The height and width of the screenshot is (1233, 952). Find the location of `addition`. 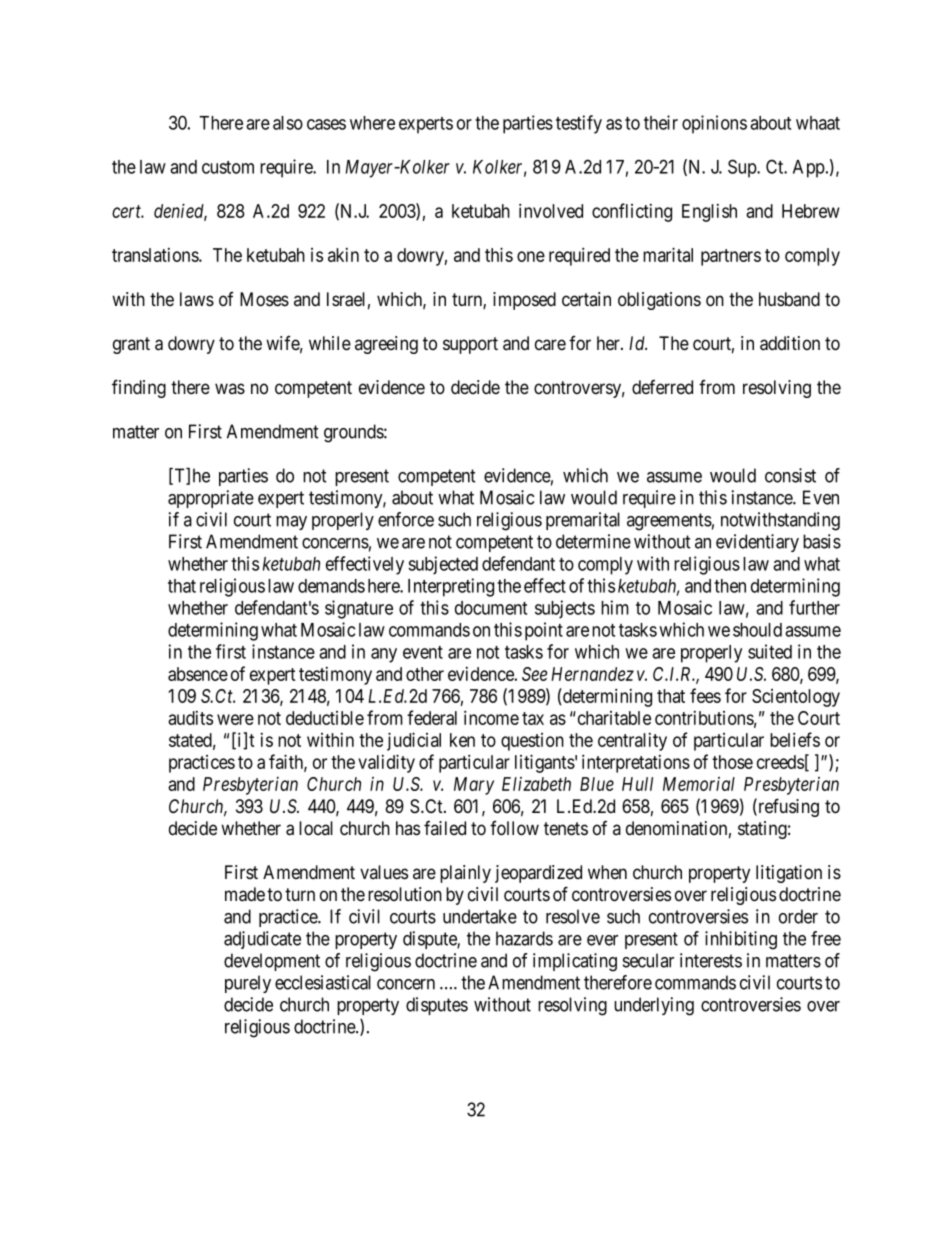

addition is located at coordinates (790, 343).
